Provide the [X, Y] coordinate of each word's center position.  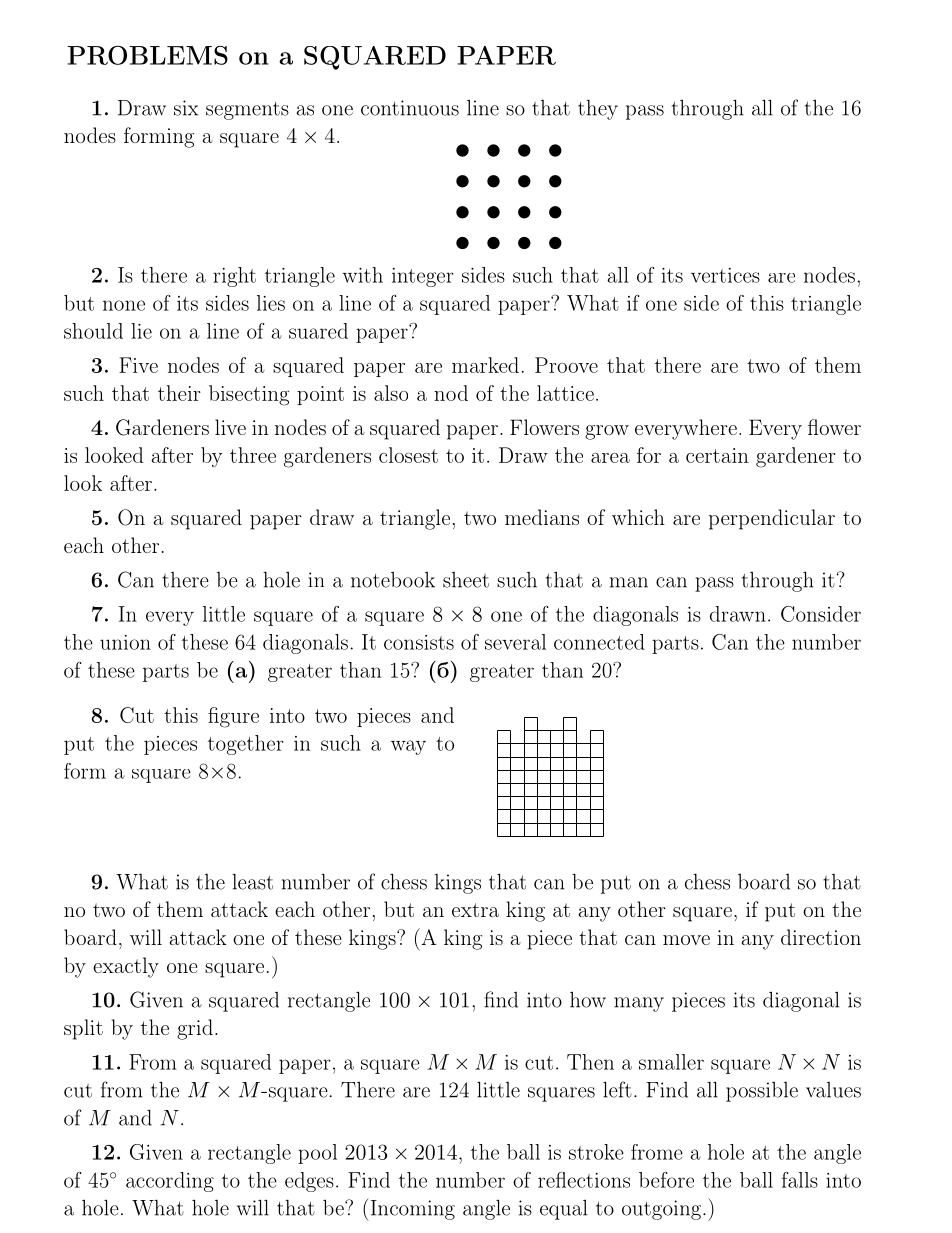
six [186, 108]
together [245, 745]
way [408, 747]
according [170, 1182]
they [598, 110]
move [686, 940]
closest [408, 455]
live [230, 427]
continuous [410, 108]
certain [717, 455]
